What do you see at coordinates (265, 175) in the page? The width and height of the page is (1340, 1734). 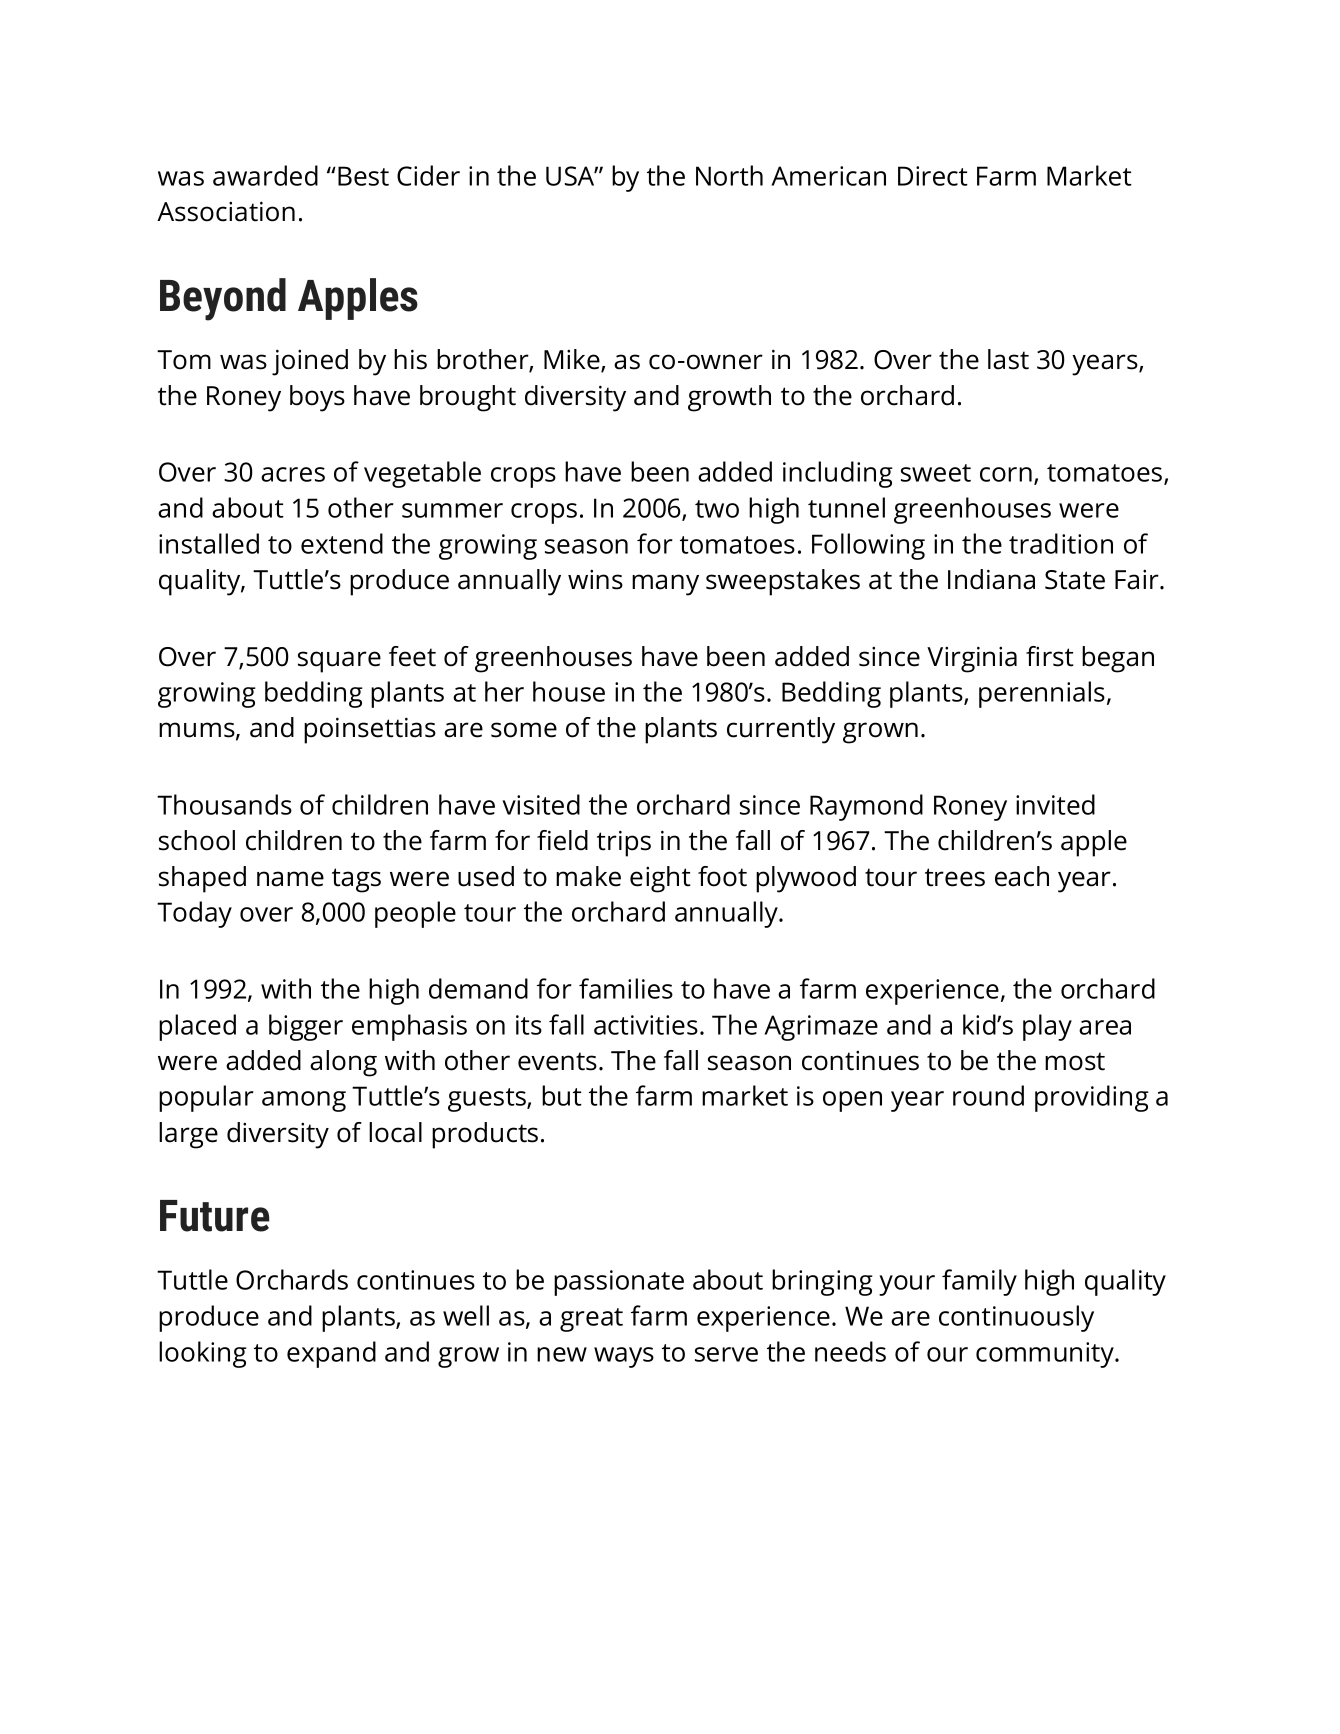 I see `awarded` at bounding box center [265, 175].
